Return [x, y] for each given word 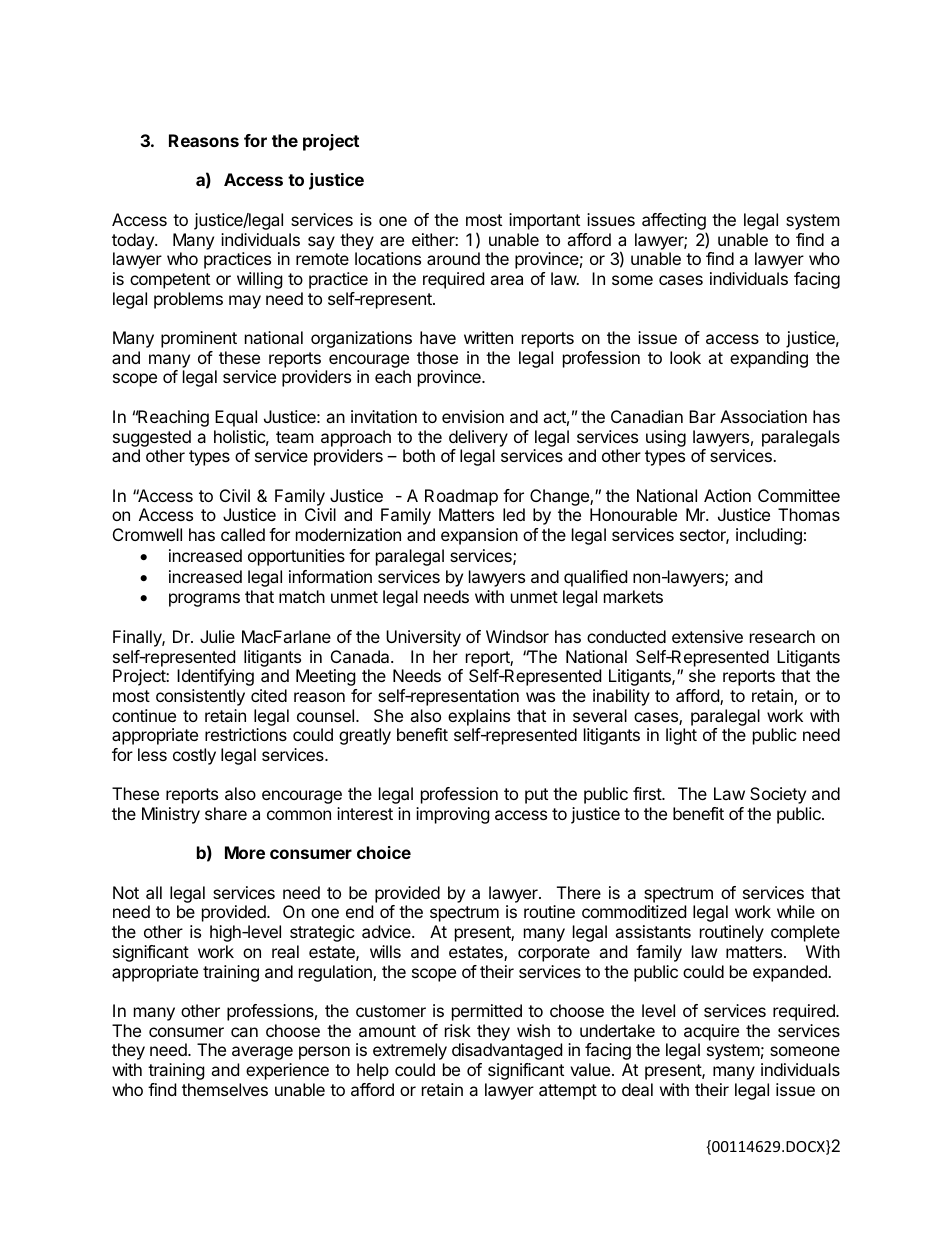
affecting [674, 223]
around [453, 258]
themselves [225, 1089]
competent [170, 281]
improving [453, 815]
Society [778, 795]
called [243, 534]
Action [727, 495]
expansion [479, 536]
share [226, 813]
